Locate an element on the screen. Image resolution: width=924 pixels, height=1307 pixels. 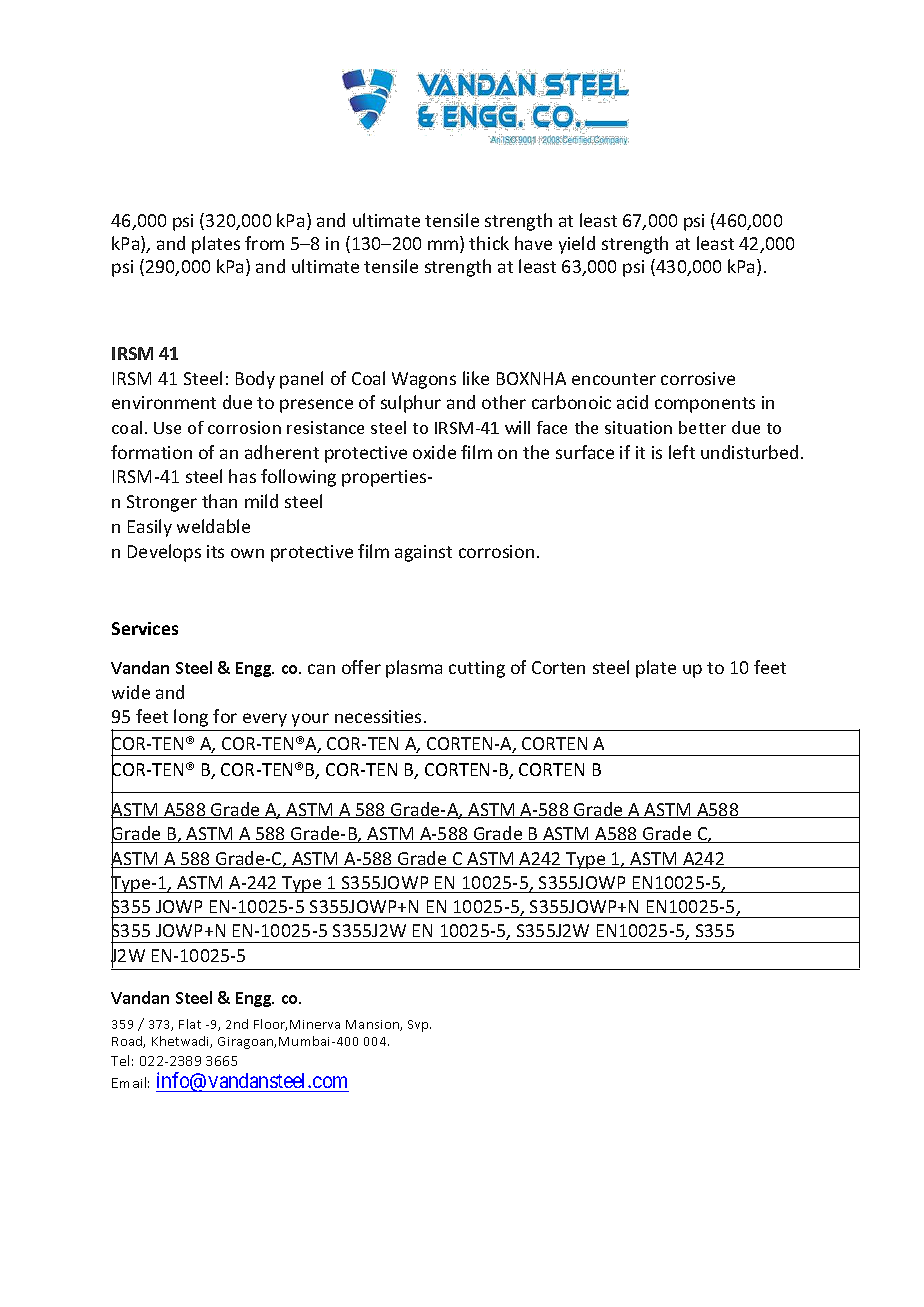
necessities is located at coordinates (378, 716).
